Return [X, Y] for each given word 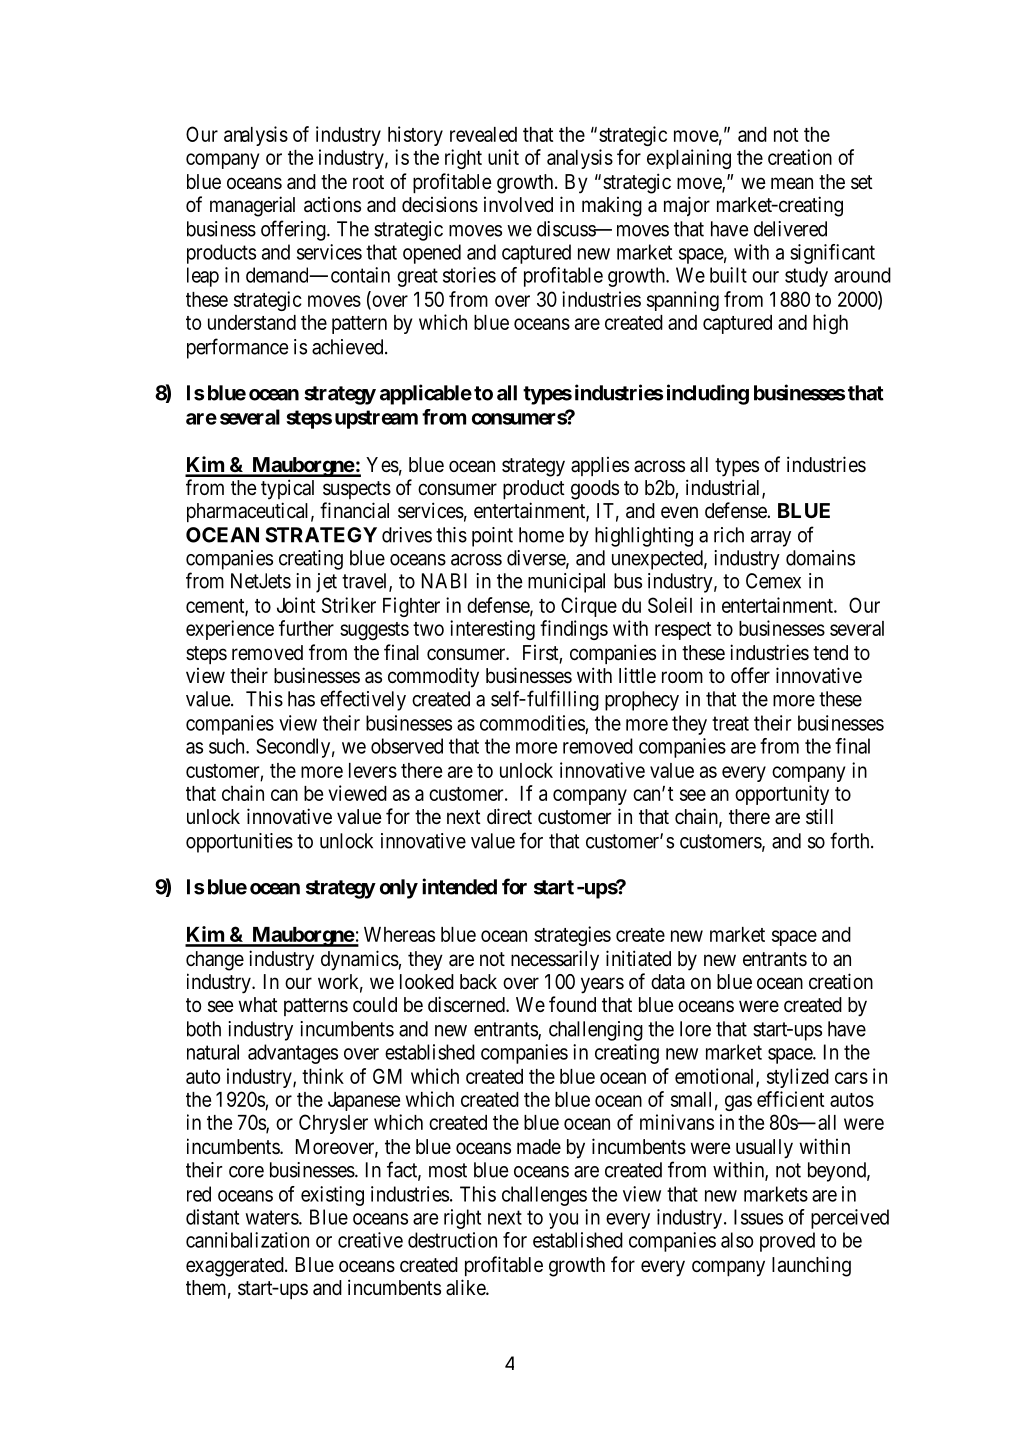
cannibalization [247, 1240]
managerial [252, 206]
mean [792, 183]
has [301, 699]
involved [518, 204]
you [563, 1221]
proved [787, 1242]
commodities [532, 723]
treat [730, 723]
